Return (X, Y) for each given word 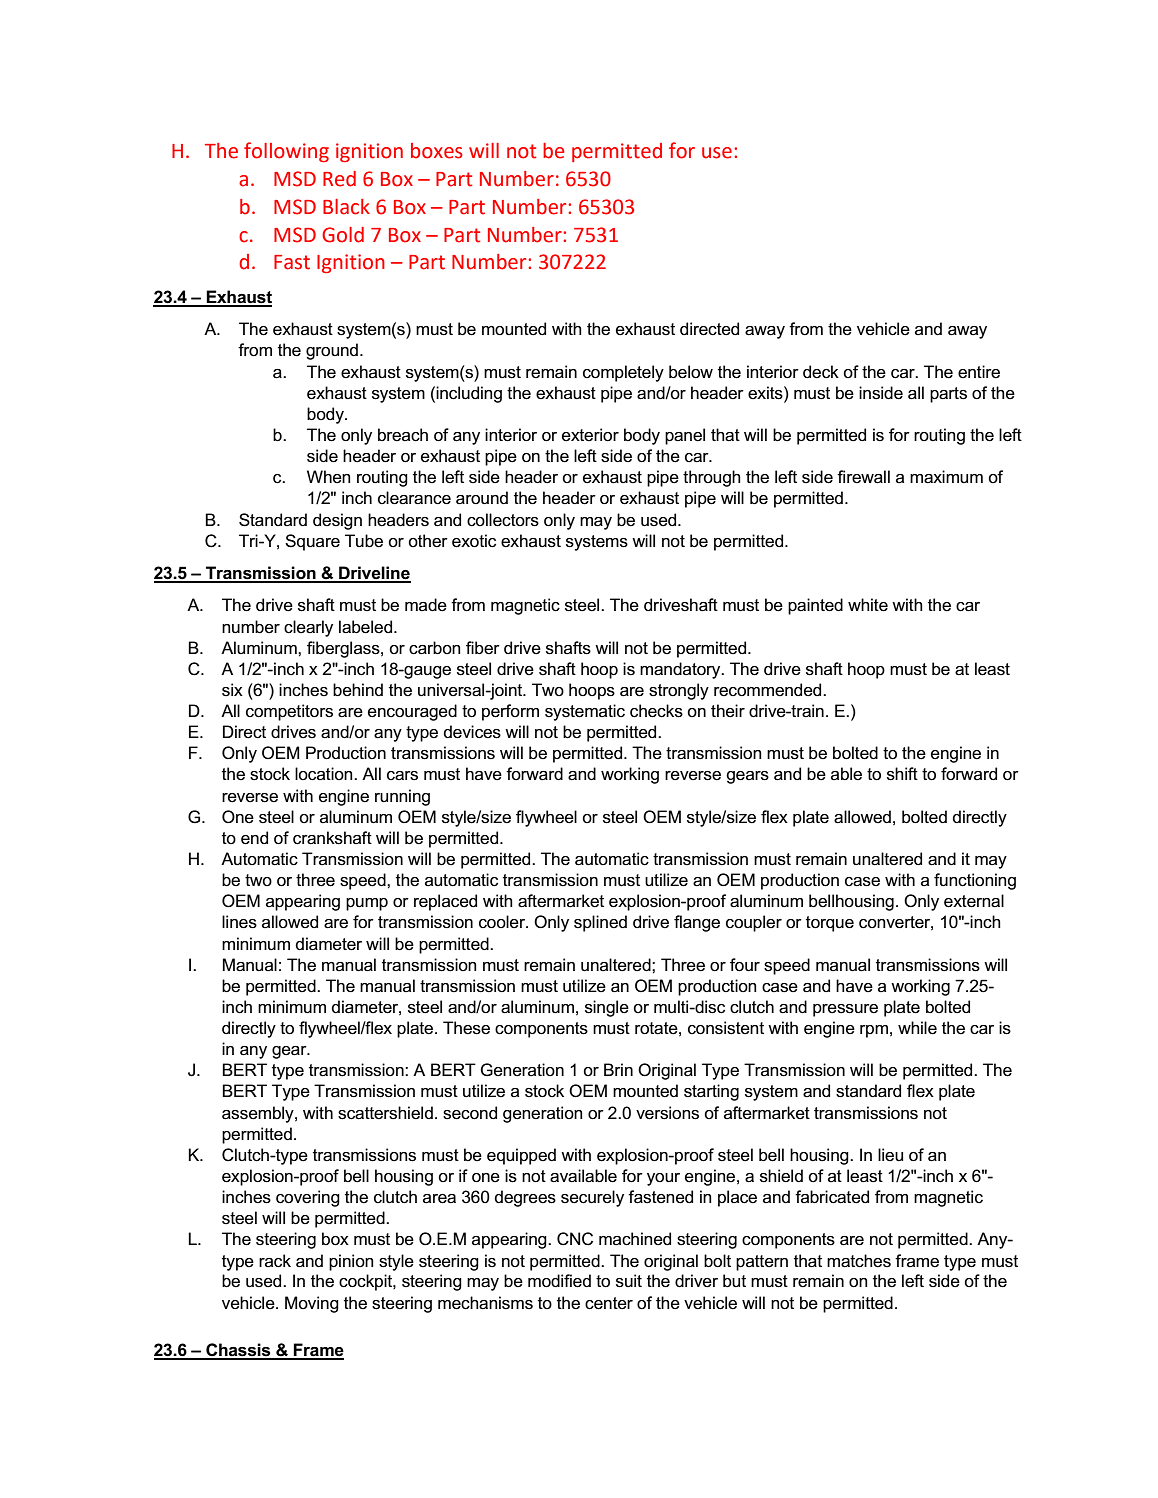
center (609, 1303)
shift (902, 774)
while (917, 1028)
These (466, 1028)
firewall (863, 477)
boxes (437, 151)
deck (821, 372)
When (329, 477)
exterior (590, 435)
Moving (312, 1304)
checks (656, 711)
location (325, 774)
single (607, 1008)
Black (346, 207)
